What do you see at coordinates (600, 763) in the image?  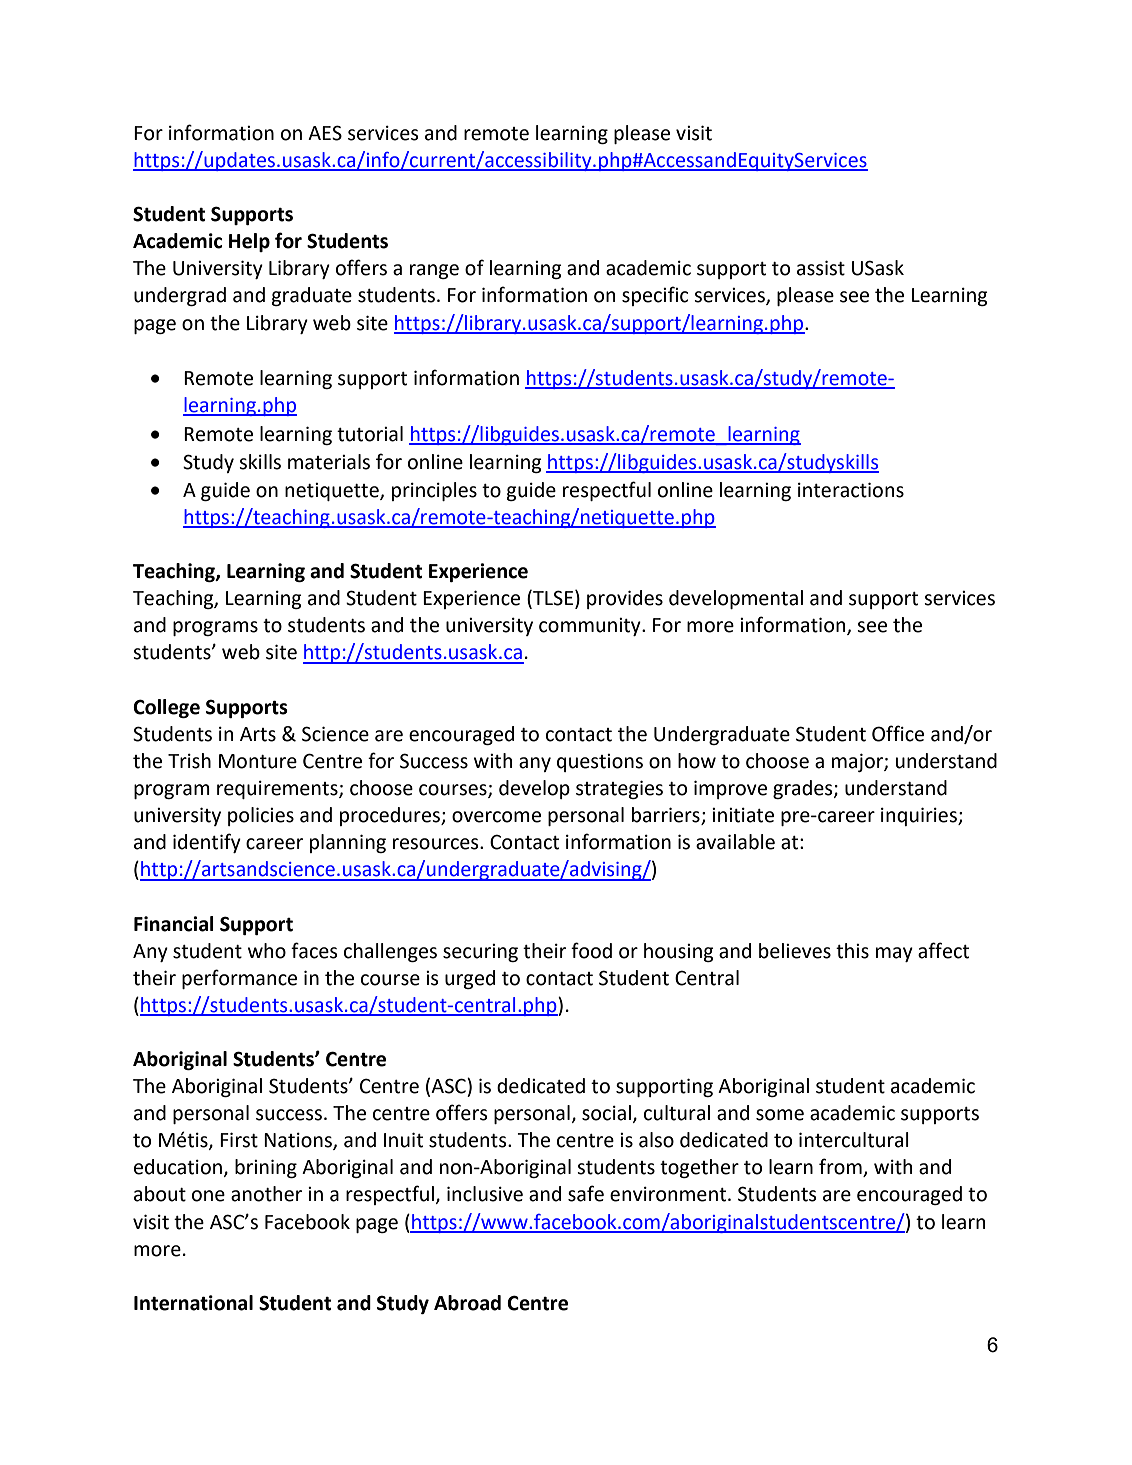 I see `questions` at bounding box center [600, 763].
